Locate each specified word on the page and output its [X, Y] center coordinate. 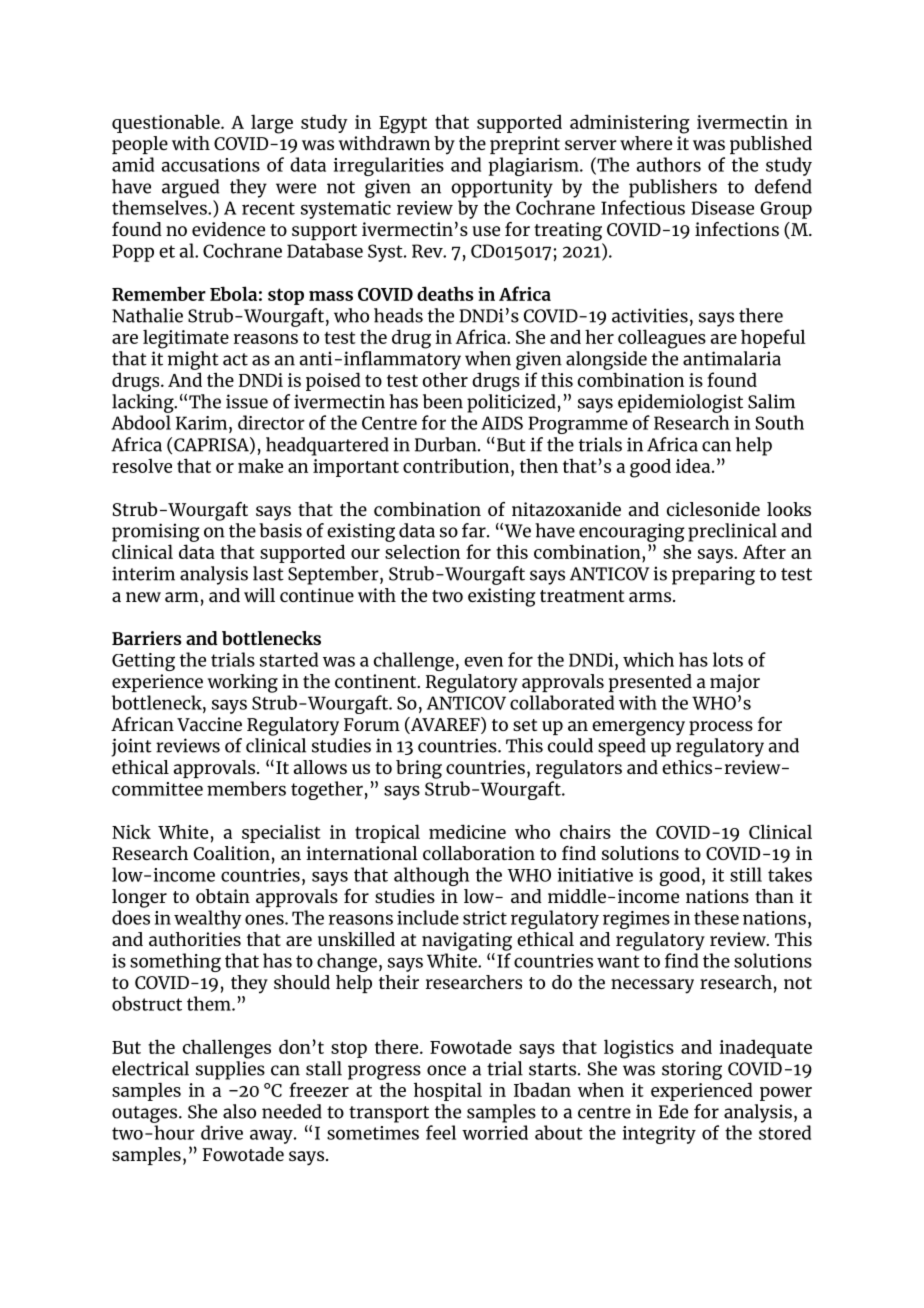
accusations [211, 165]
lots [728, 659]
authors [669, 164]
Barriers [147, 638]
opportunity [502, 188]
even [483, 661]
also [239, 1111]
